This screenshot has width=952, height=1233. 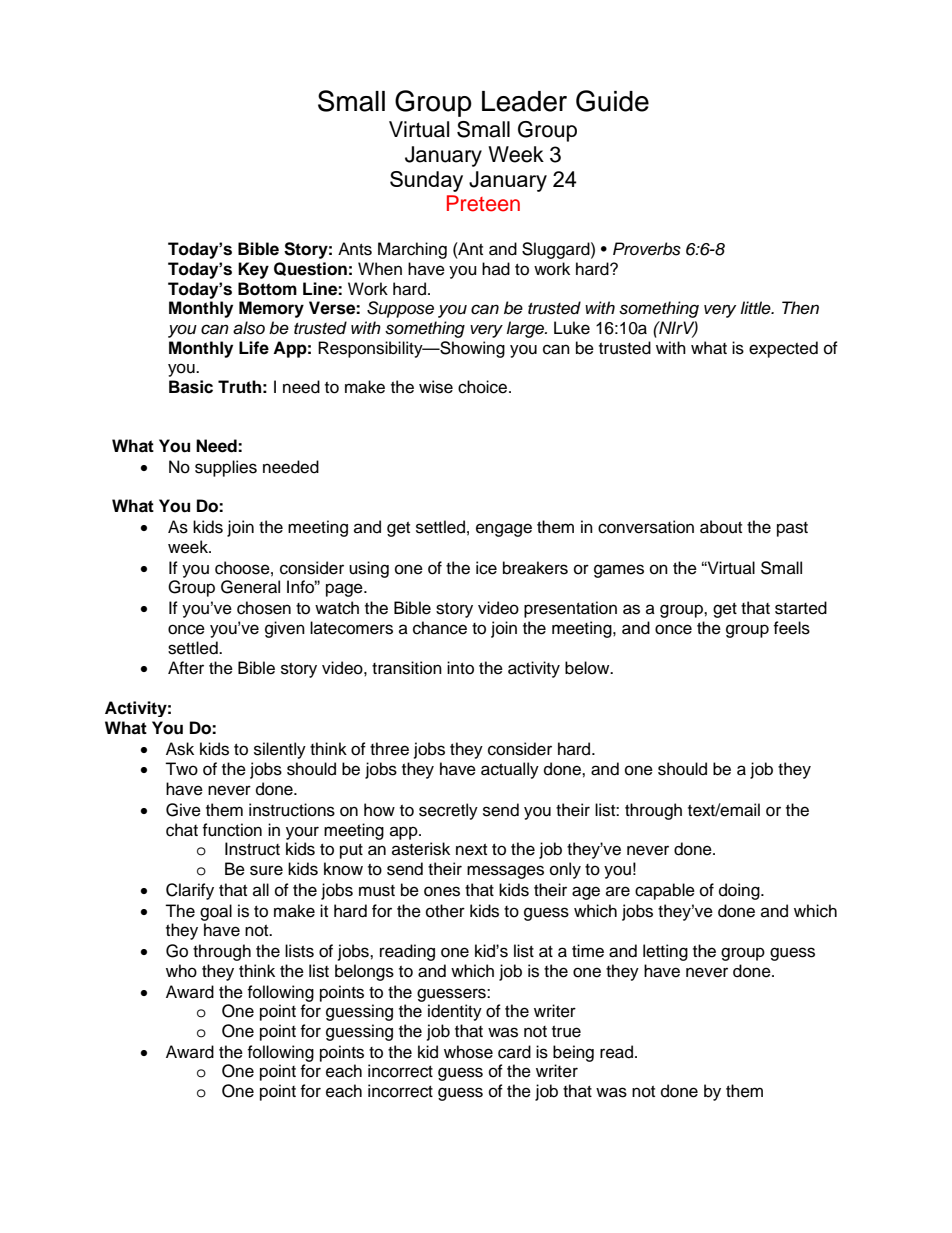 What do you see at coordinates (253, 270) in the screenshot?
I see `Key` at bounding box center [253, 270].
